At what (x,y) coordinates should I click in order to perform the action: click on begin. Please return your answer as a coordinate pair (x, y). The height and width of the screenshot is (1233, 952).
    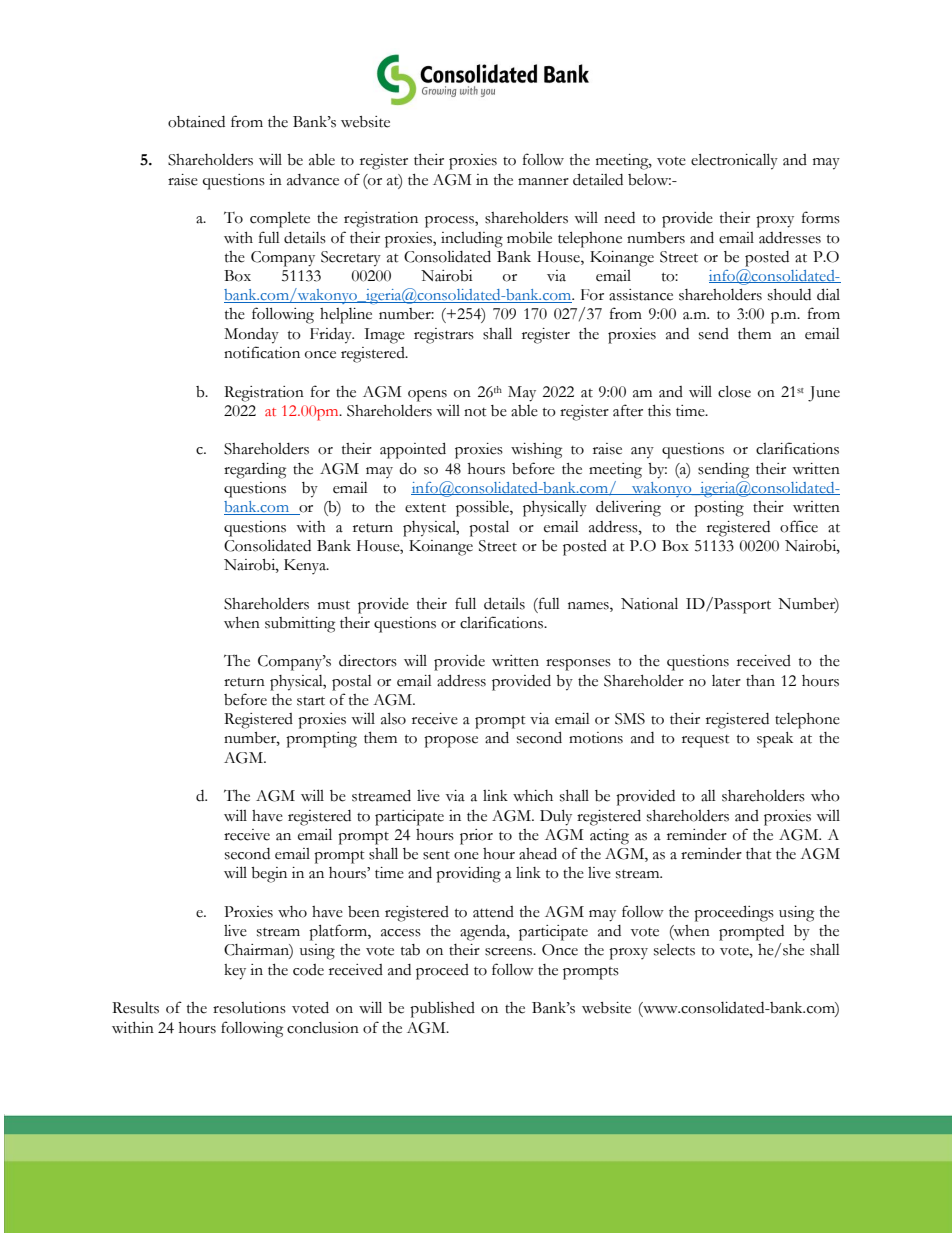
    Looking at the image, I should click on (269, 875).
